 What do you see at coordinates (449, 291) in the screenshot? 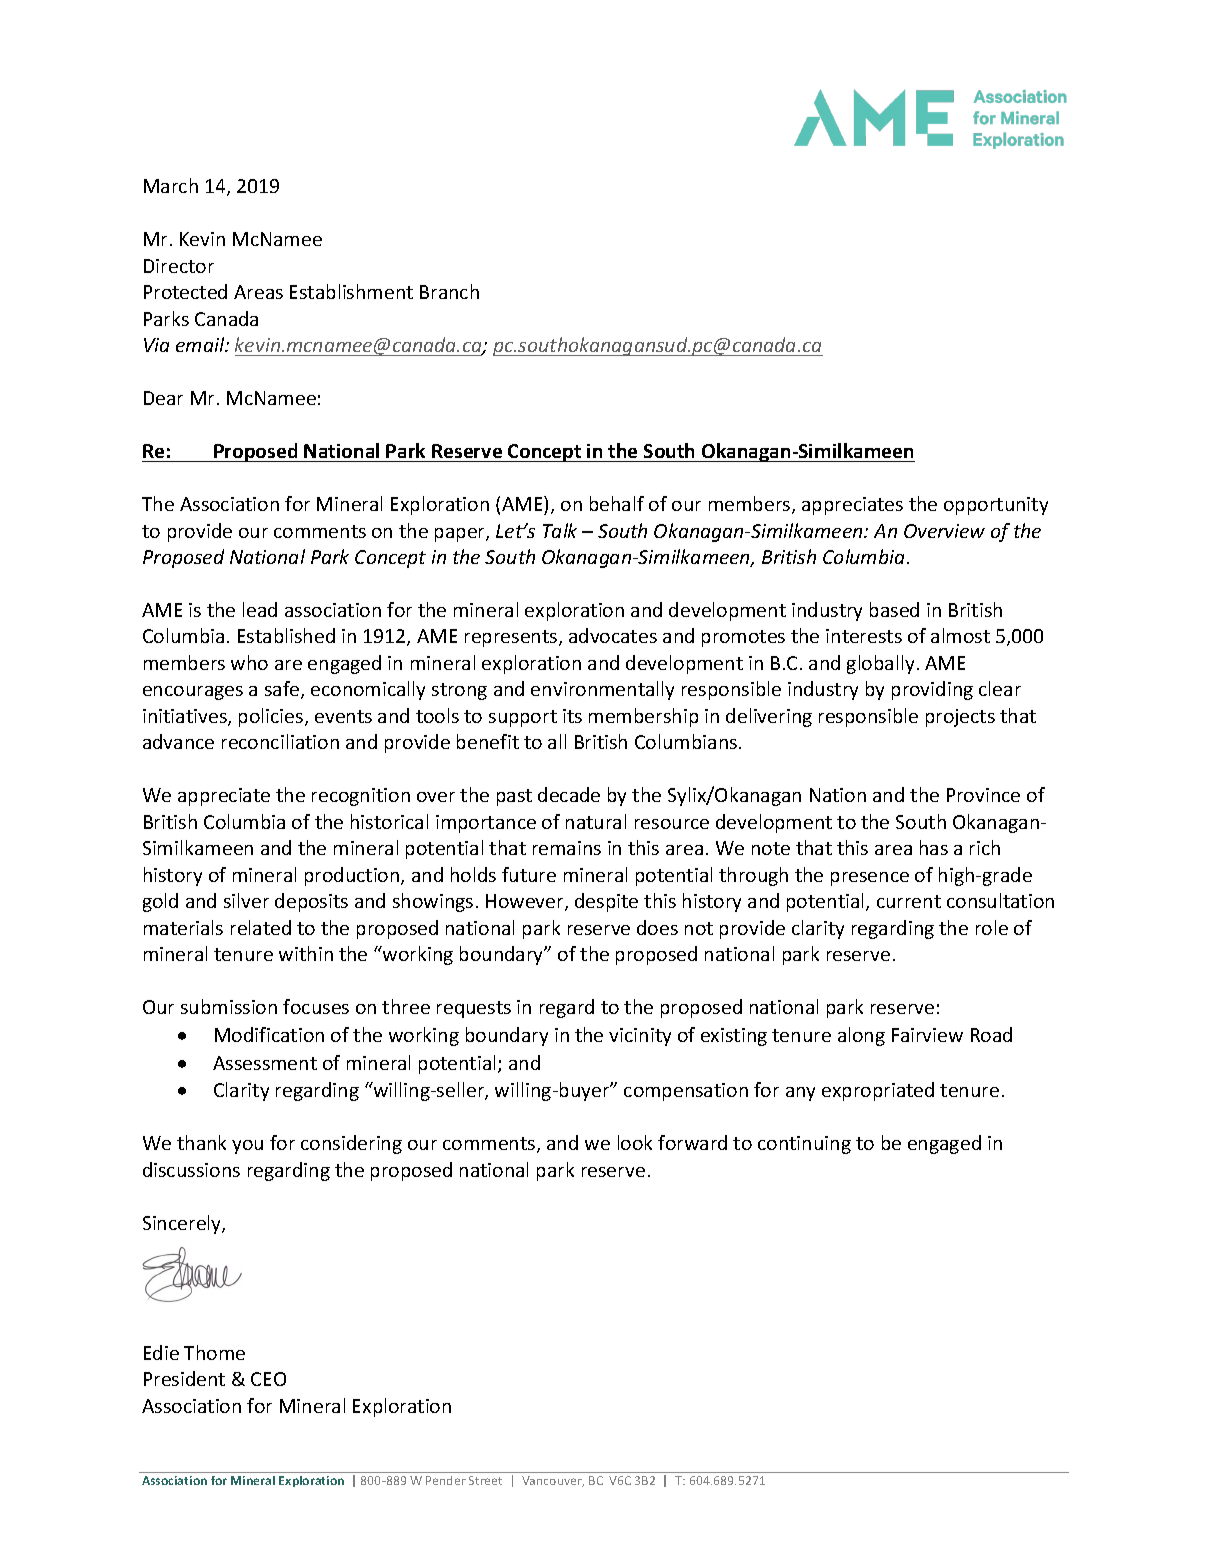
I see `Branch` at bounding box center [449, 291].
